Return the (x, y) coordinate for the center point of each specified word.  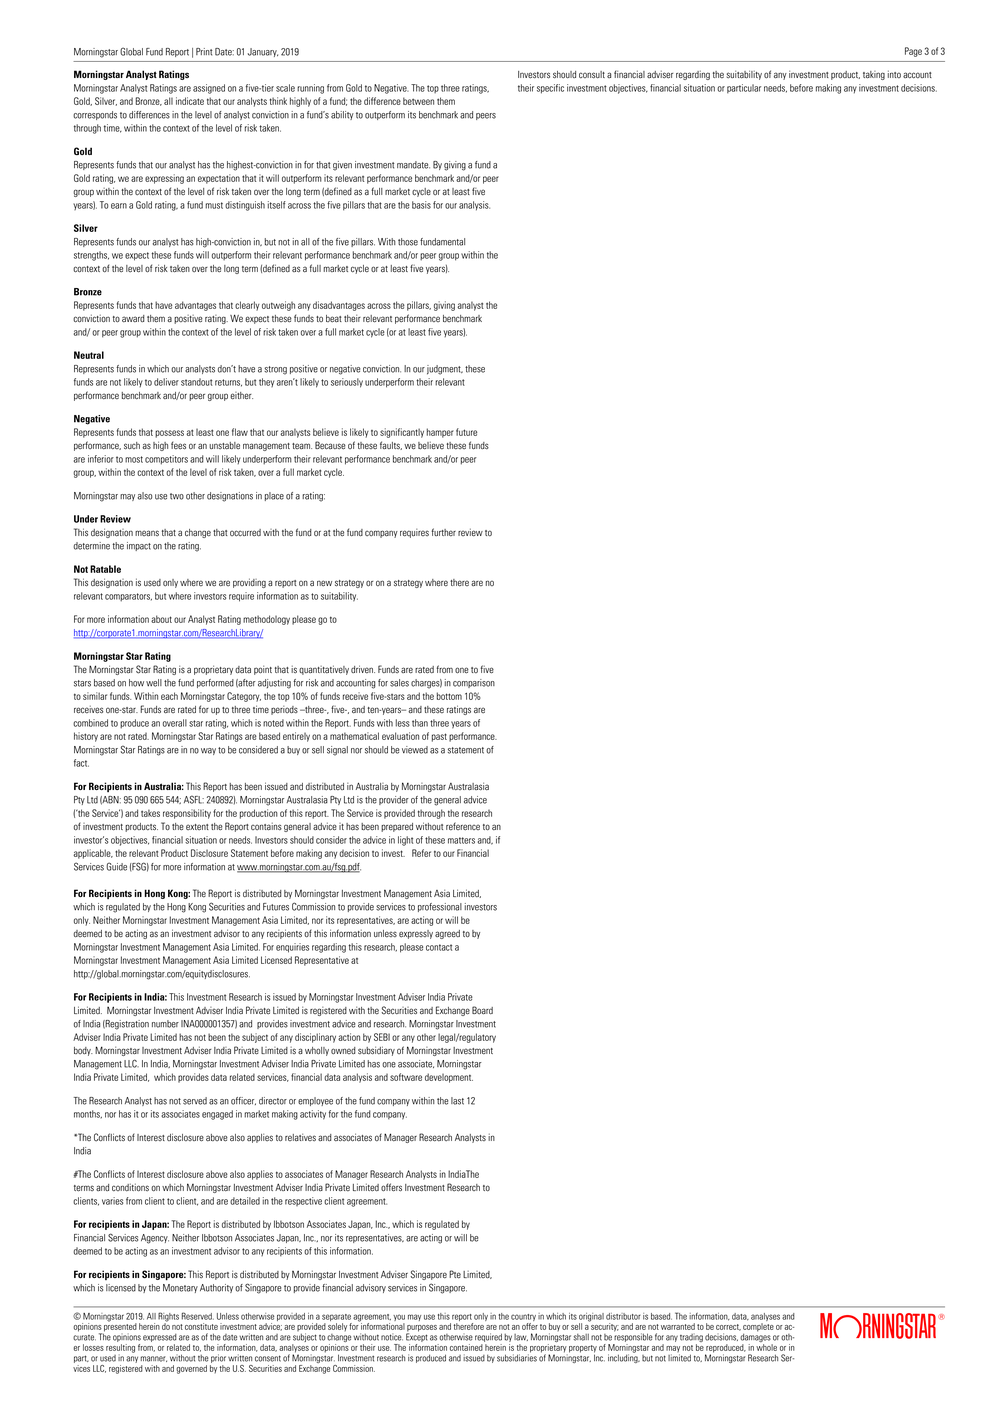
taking (874, 75)
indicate (190, 101)
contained (466, 1347)
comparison (474, 683)
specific (550, 89)
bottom (449, 696)
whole (766, 1347)
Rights (168, 1318)
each (169, 696)
